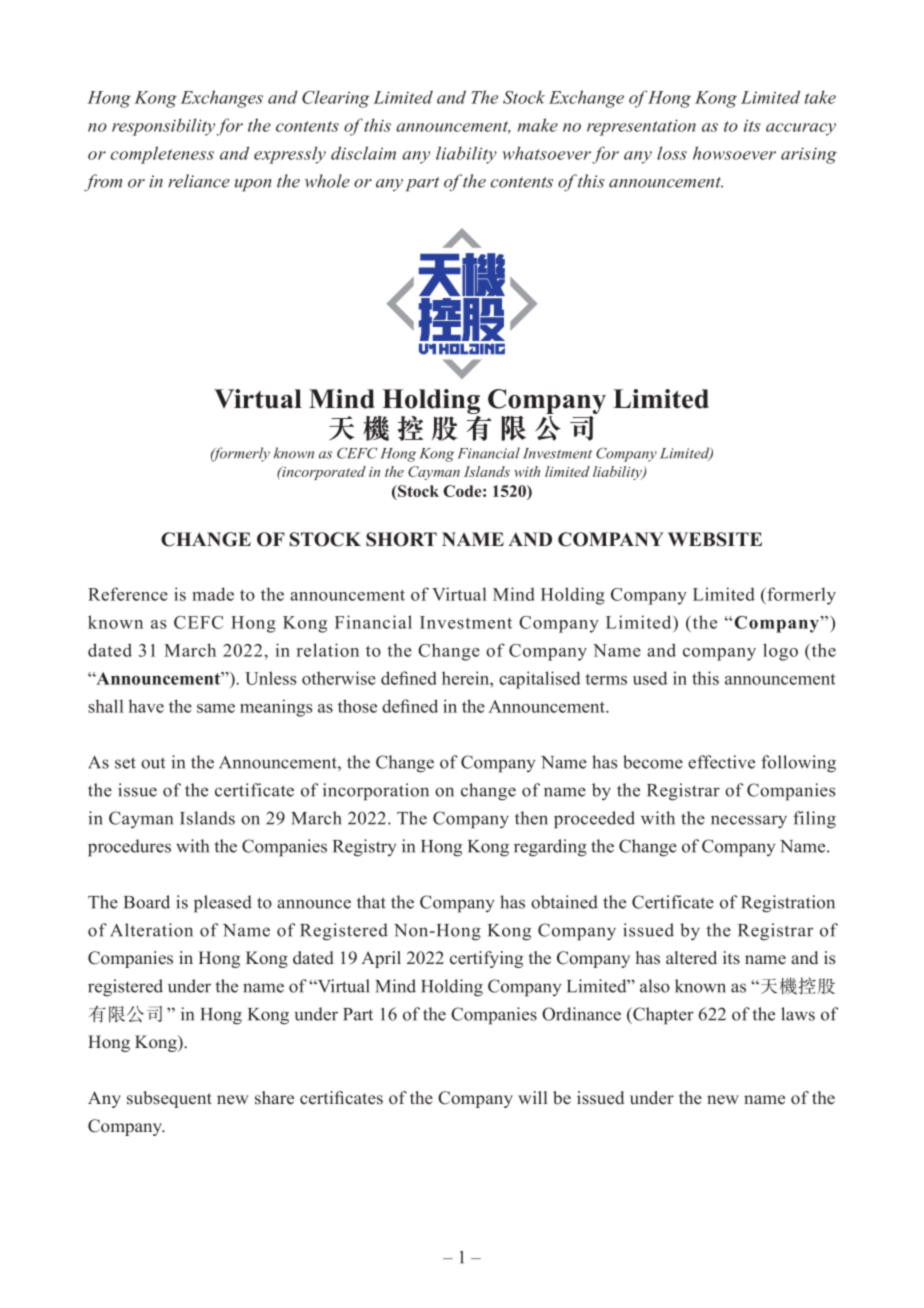 The image size is (924, 1308). Describe the element at coordinates (129, 848) in the image. I see `procedures` at that location.
